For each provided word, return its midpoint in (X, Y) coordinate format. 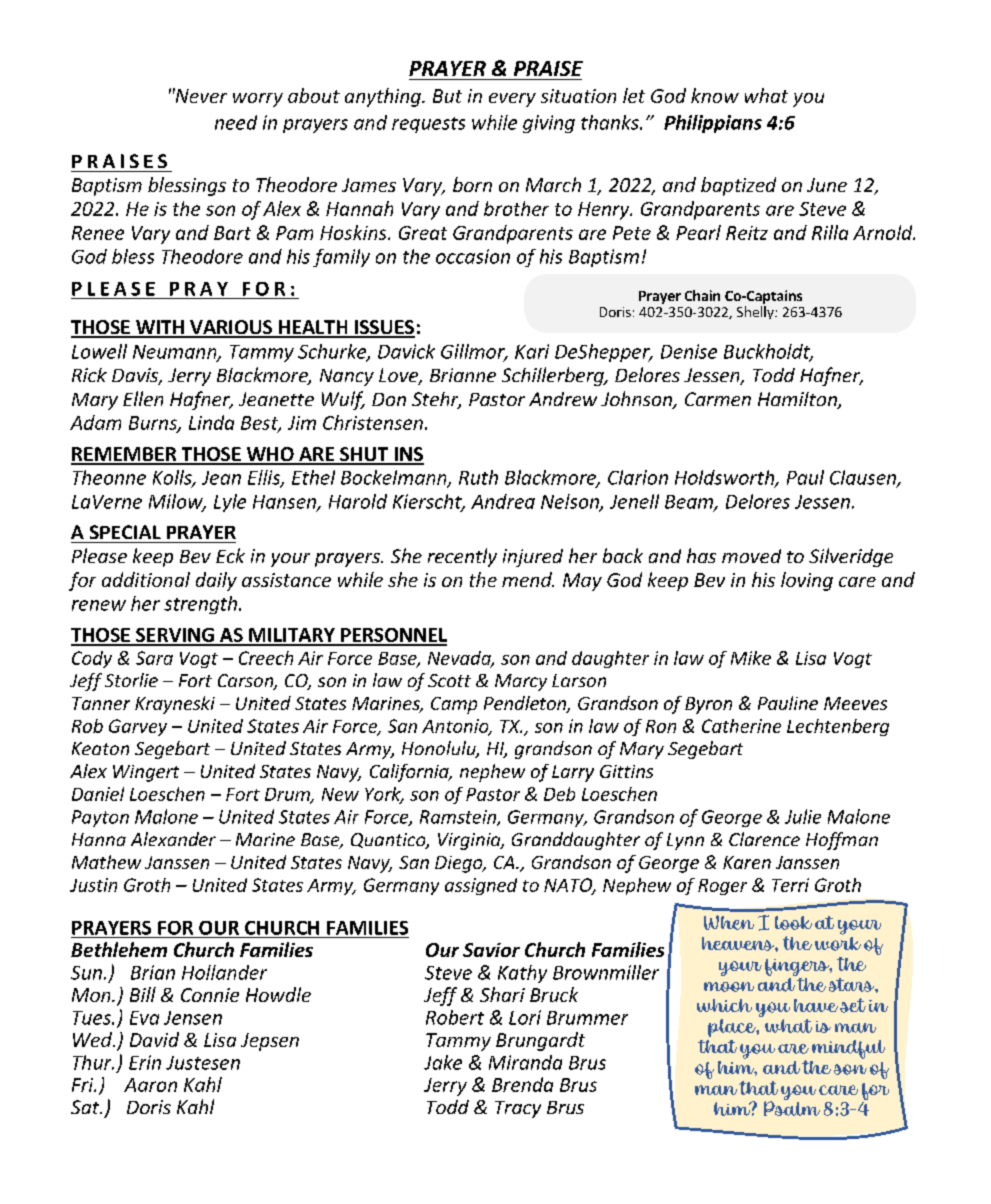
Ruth (478, 477)
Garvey (138, 727)
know (715, 95)
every (512, 100)
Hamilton (798, 400)
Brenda (522, 1084)
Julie (803, 816)
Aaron (150, 1085)
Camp (454, 705)
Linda (211, 422)
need (236, 122)
